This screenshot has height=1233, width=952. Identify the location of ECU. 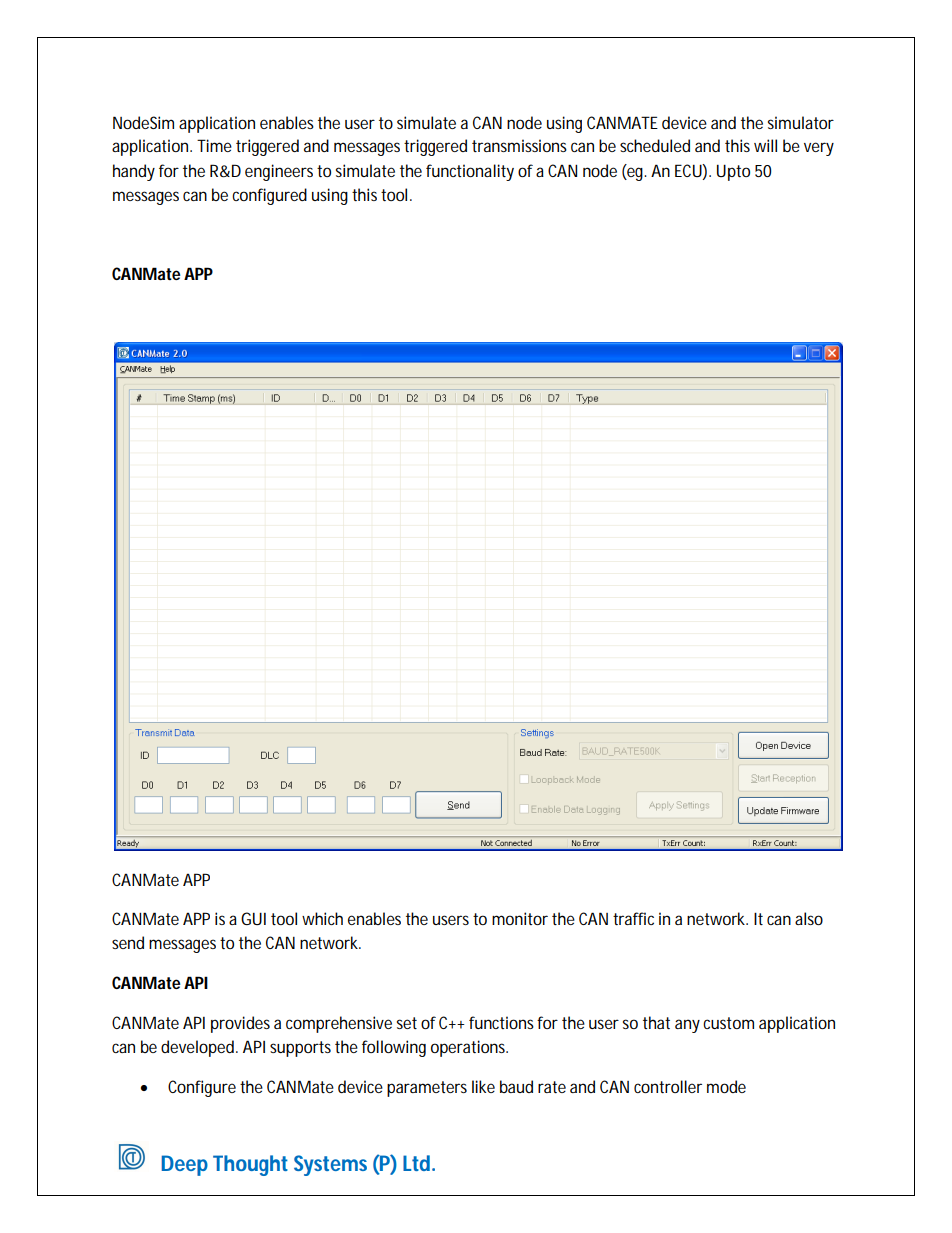
(689, 170).
